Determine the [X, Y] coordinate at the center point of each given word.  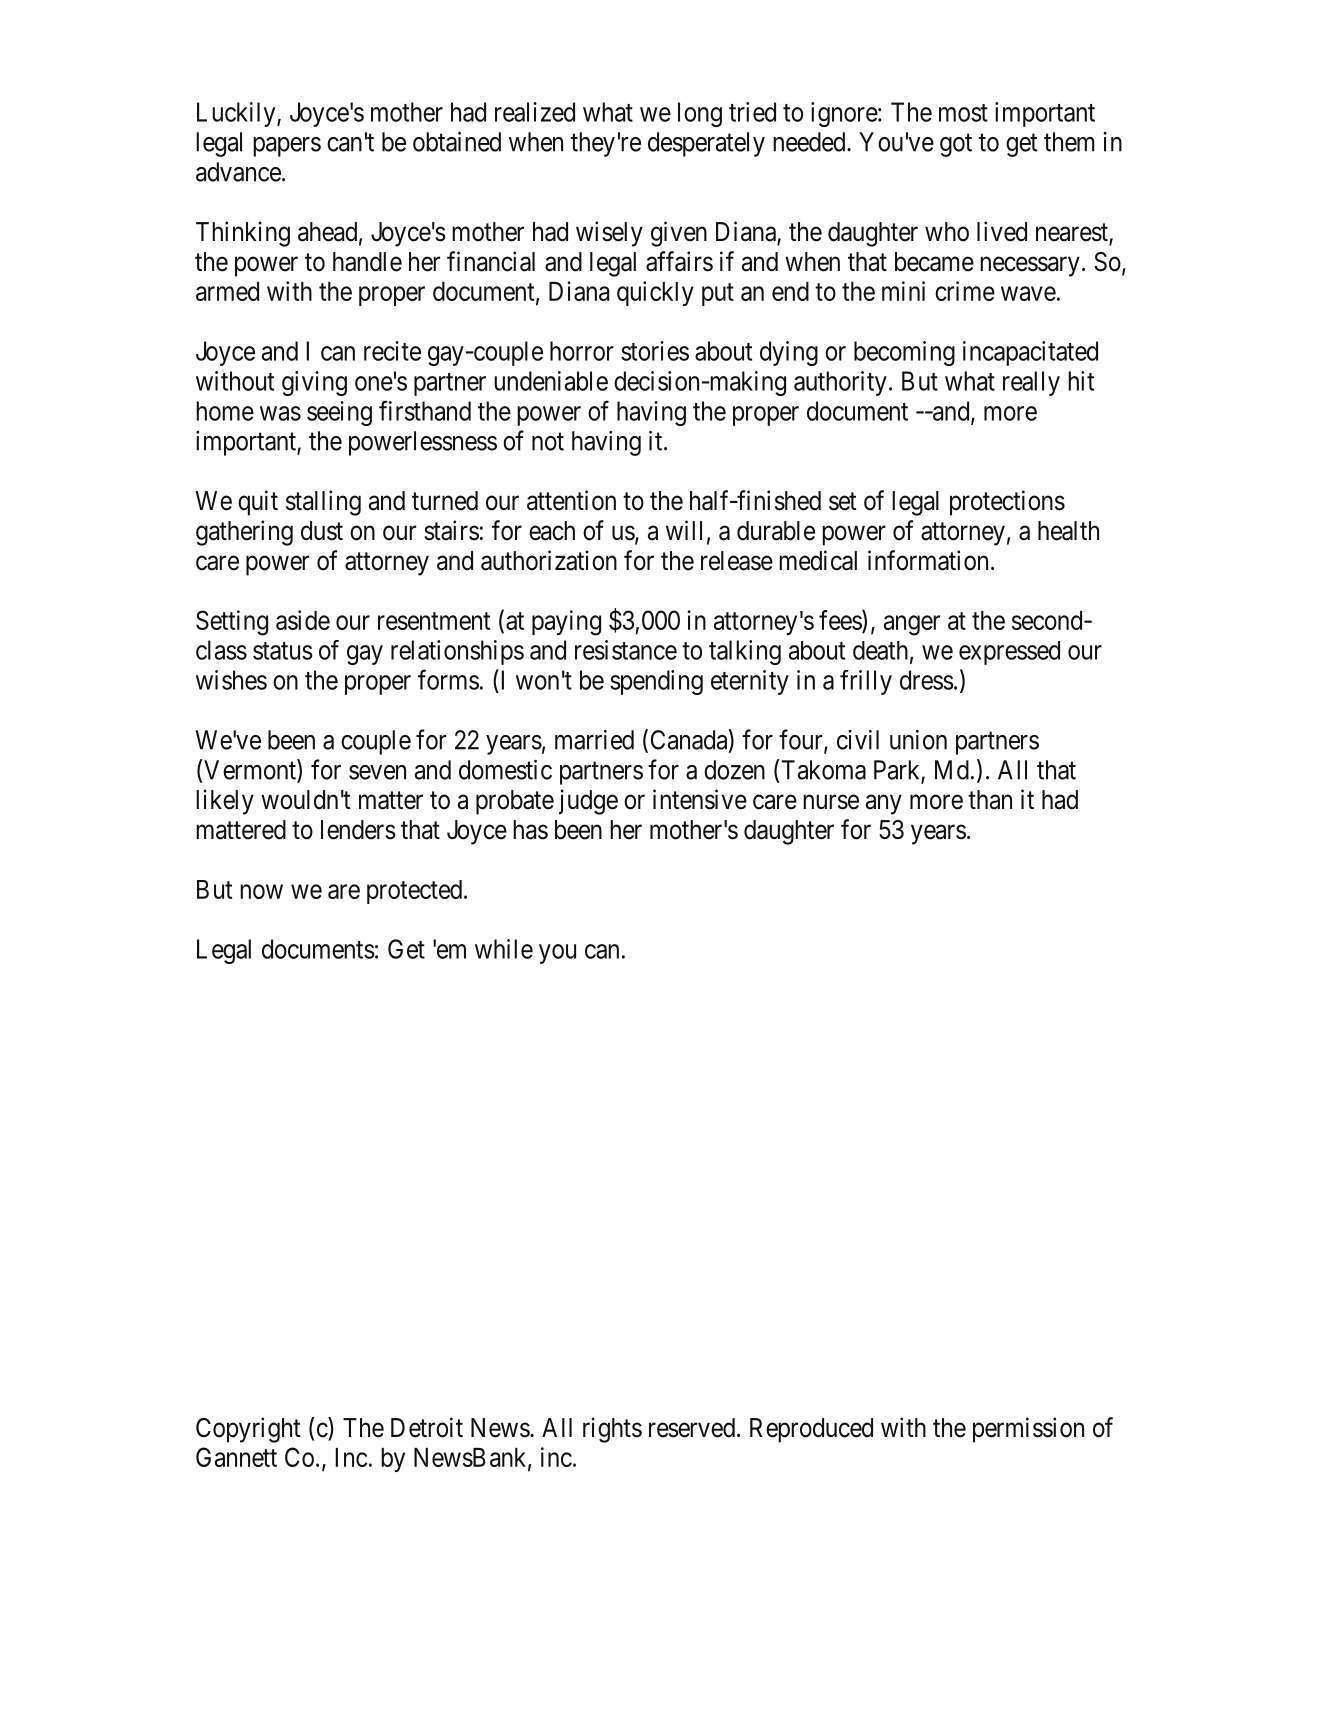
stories [655, 351]
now [261, 891]
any [884, 805]
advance [238, 172]
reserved [692, 1428]
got [956, 145]
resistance [626, 650]
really [1031, 383]
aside [303, 620]
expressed [1009, 653]
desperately [706, 144]
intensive [700, 799]
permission [1028, 1430]
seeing [339, 413]
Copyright [248, 1430]
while [504, 949]
